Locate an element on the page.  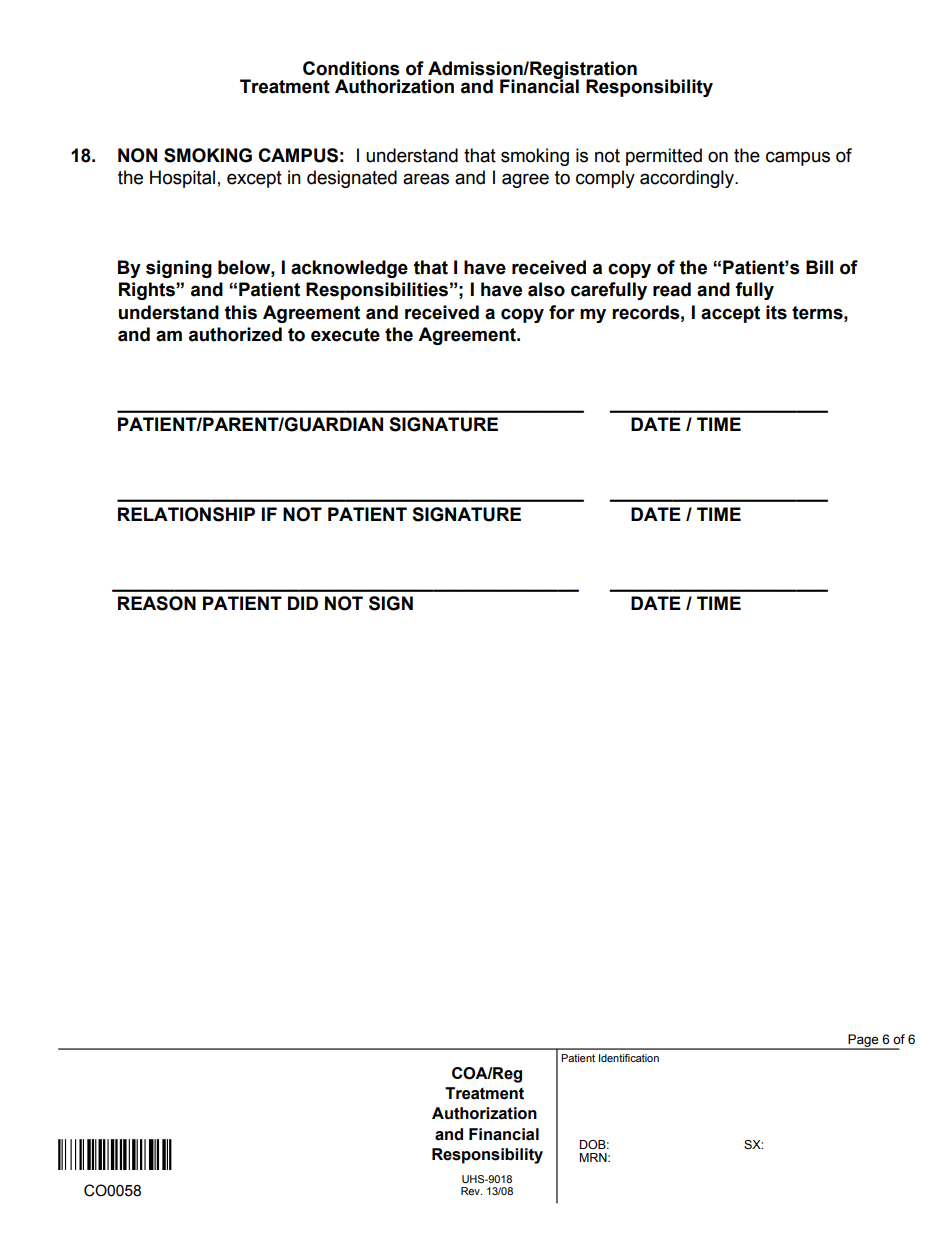
accept is located at coordinates (730, 314).
